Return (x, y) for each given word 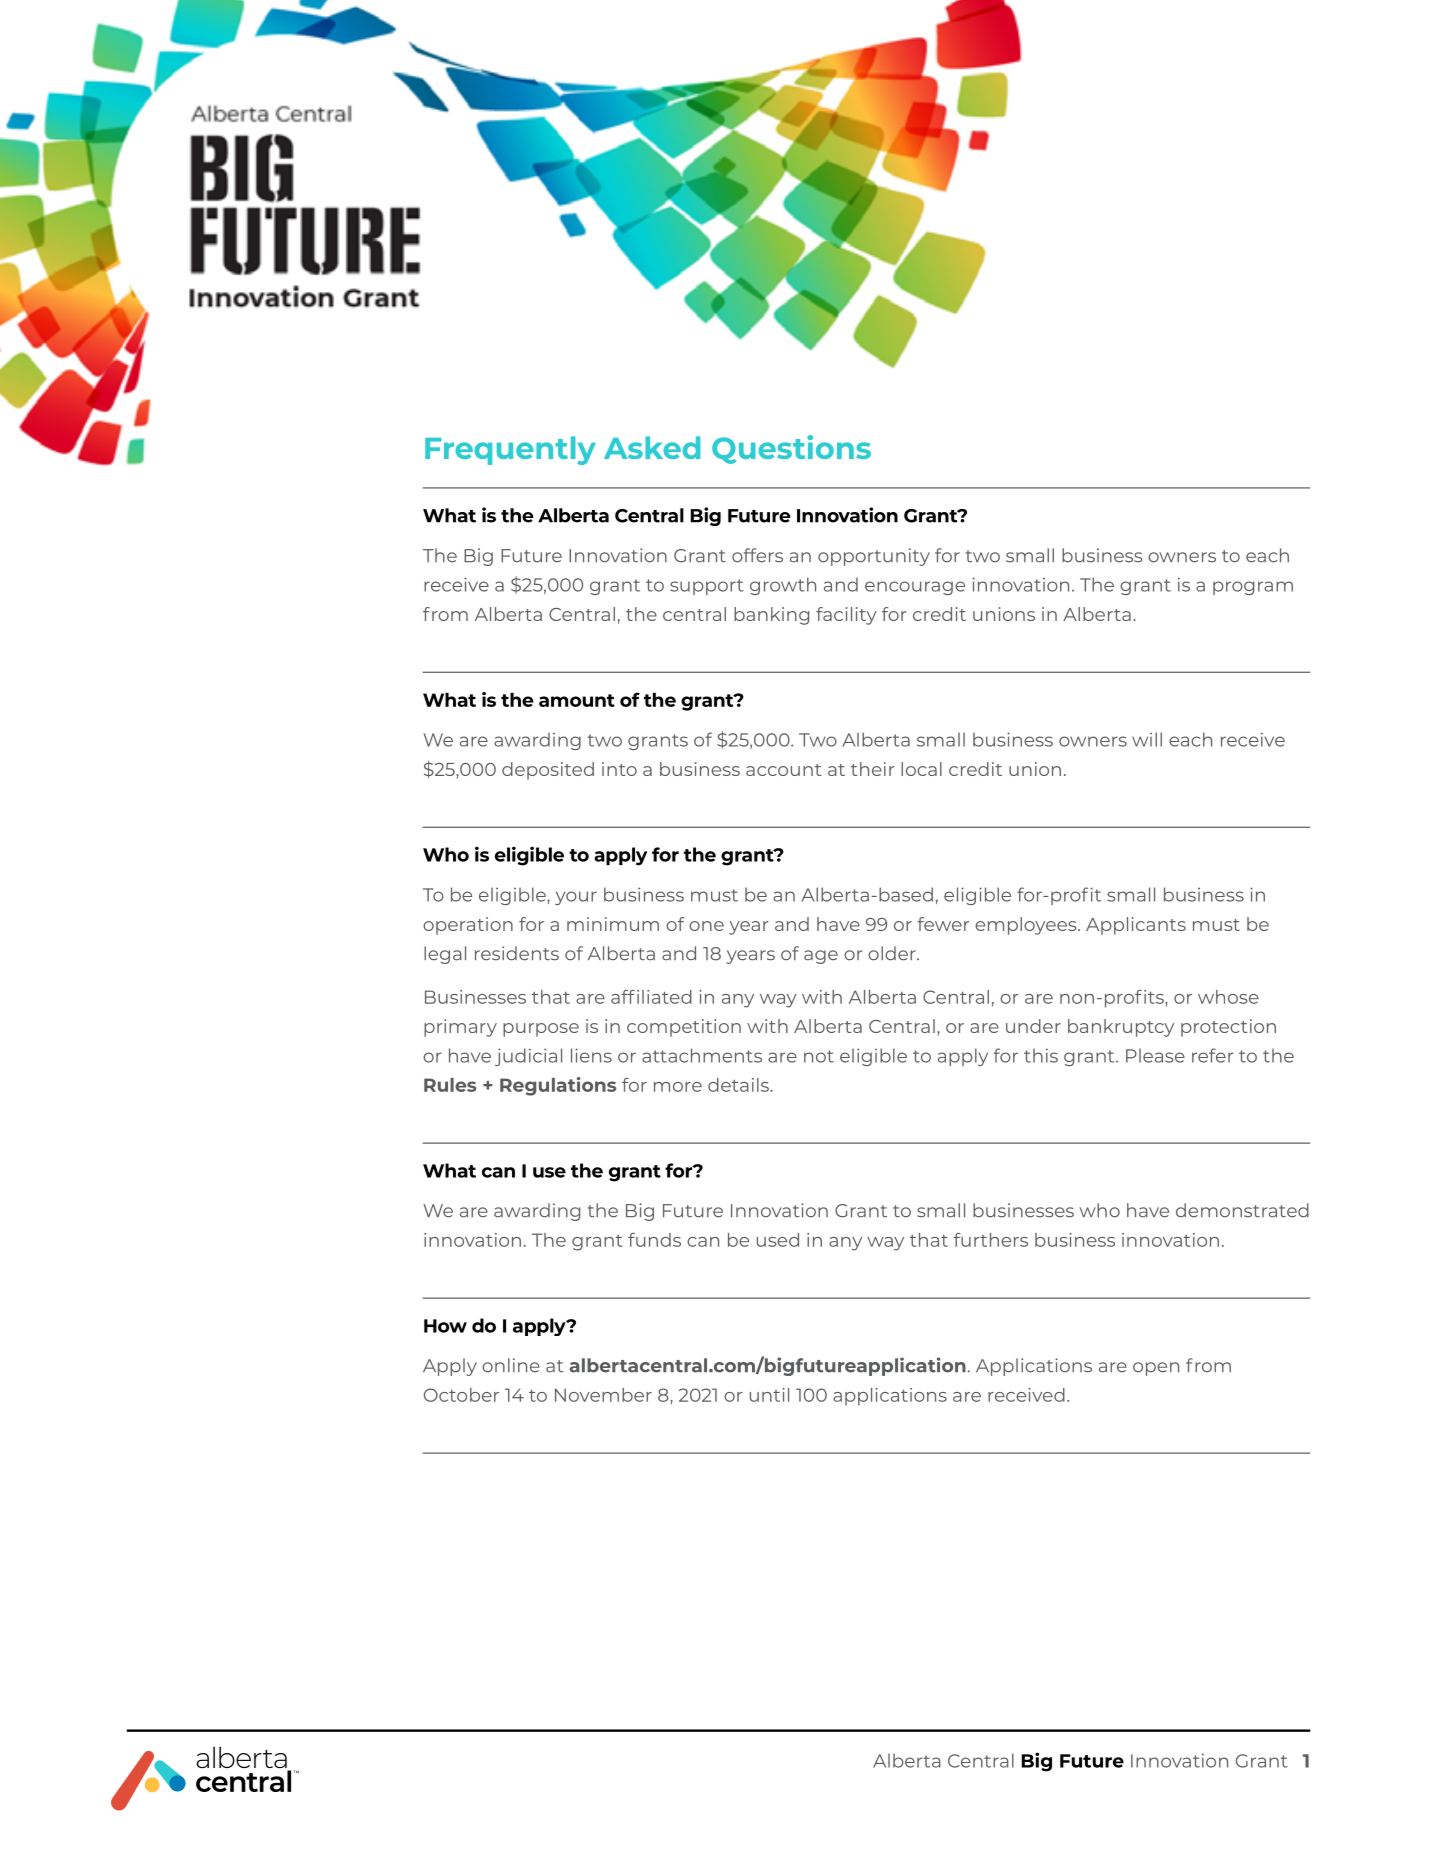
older (893, 953)
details (739, 1085)
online (511, 1365)
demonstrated (1242, 1210)
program (1253, 588)
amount (577, 700)
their (873, 769)
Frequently (510, 450)
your (576, 898)
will (1147, 739)
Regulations (558, 1086)
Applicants (1136, 926)
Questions (791, 449)
